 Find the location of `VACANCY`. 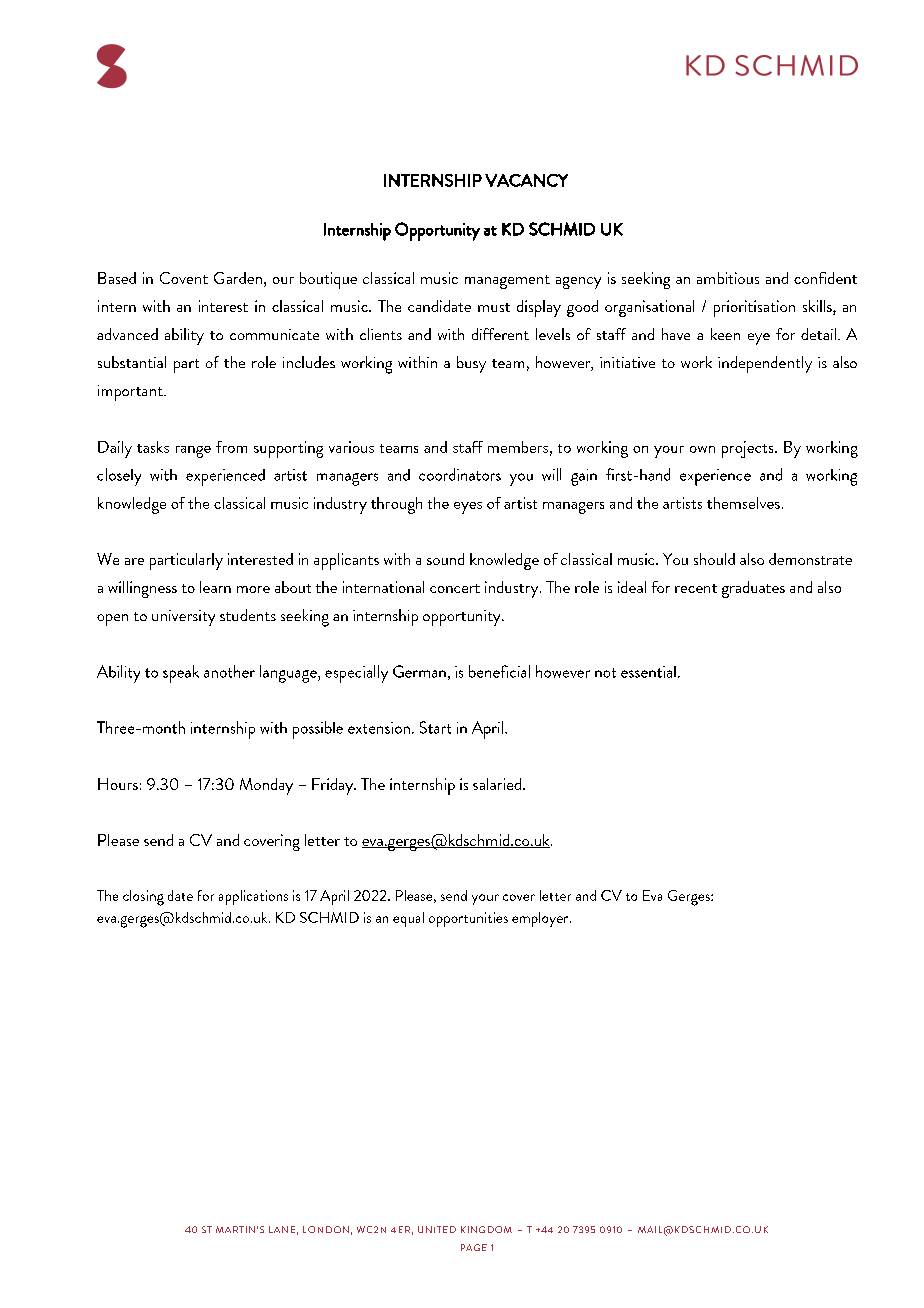

VACANCY is located at coordinates (526, 180).
